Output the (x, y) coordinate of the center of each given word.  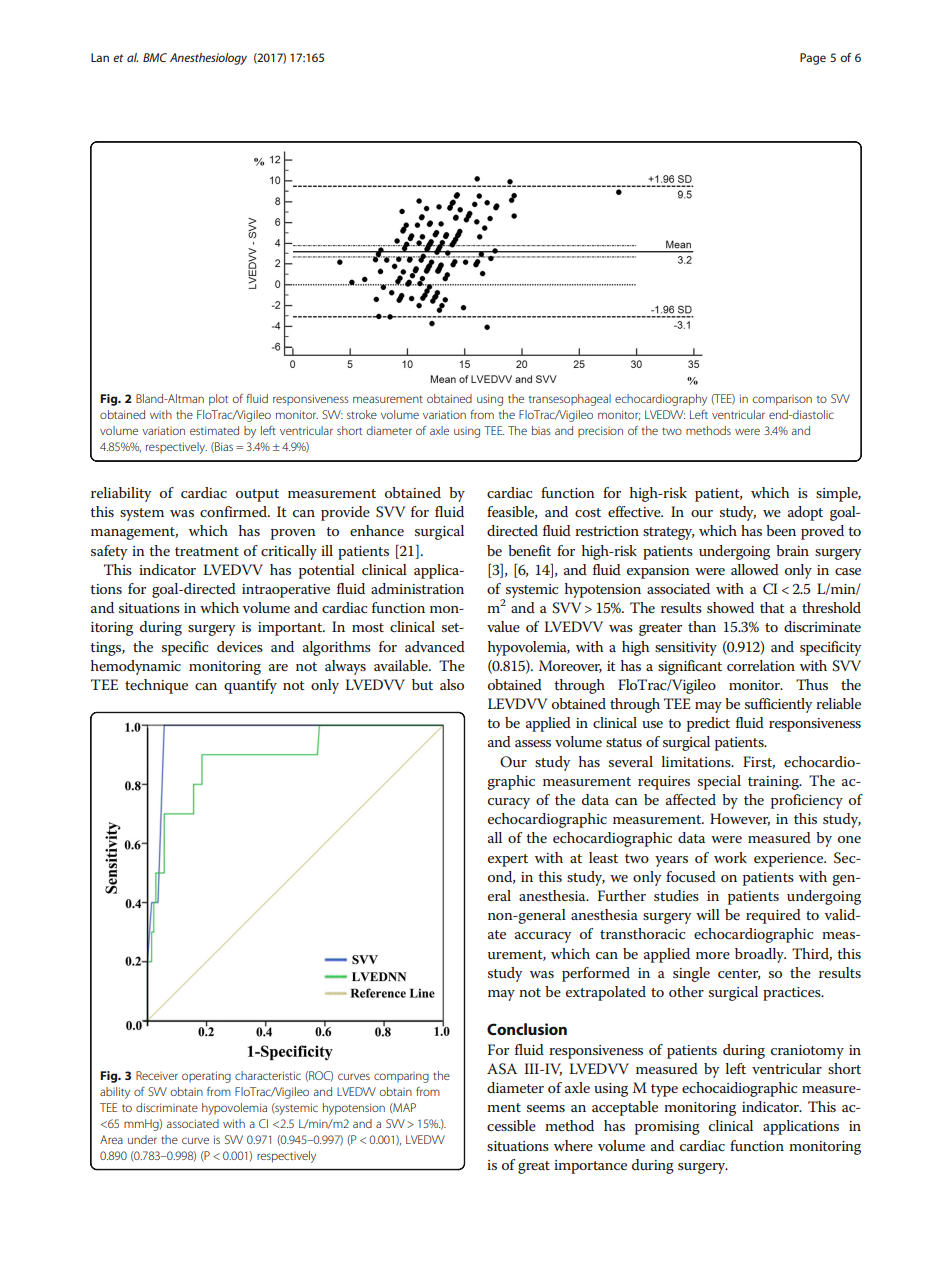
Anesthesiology (208, 59)
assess (533, 743)
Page (813, 59)
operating (206, 1077)
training (774, 783)
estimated (214, 430)
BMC (155, 57)
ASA (502, 1069)
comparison (782, 400)
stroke (362, 414)
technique (156, 686)
